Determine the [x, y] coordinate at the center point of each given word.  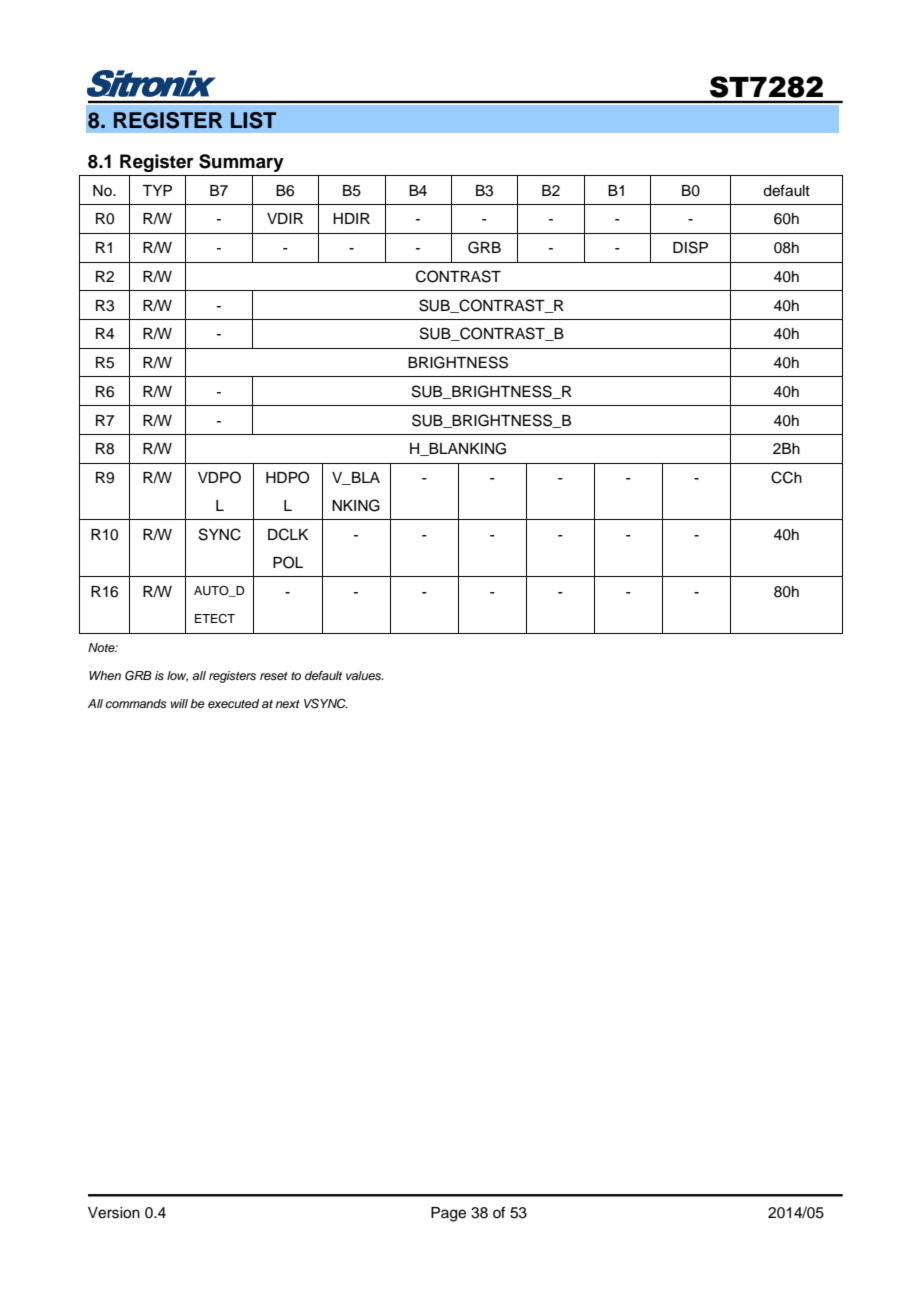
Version [114, 1213]
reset [274, 676]
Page [448, 1214]
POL [288, 562]
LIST [253, 120]
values [365, 675]
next [287, 704]
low [177, 676]
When [105, 675]
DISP [690, 247]
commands [136, 703]
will [179, 703]
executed [233, 703]
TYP [157, 190]
